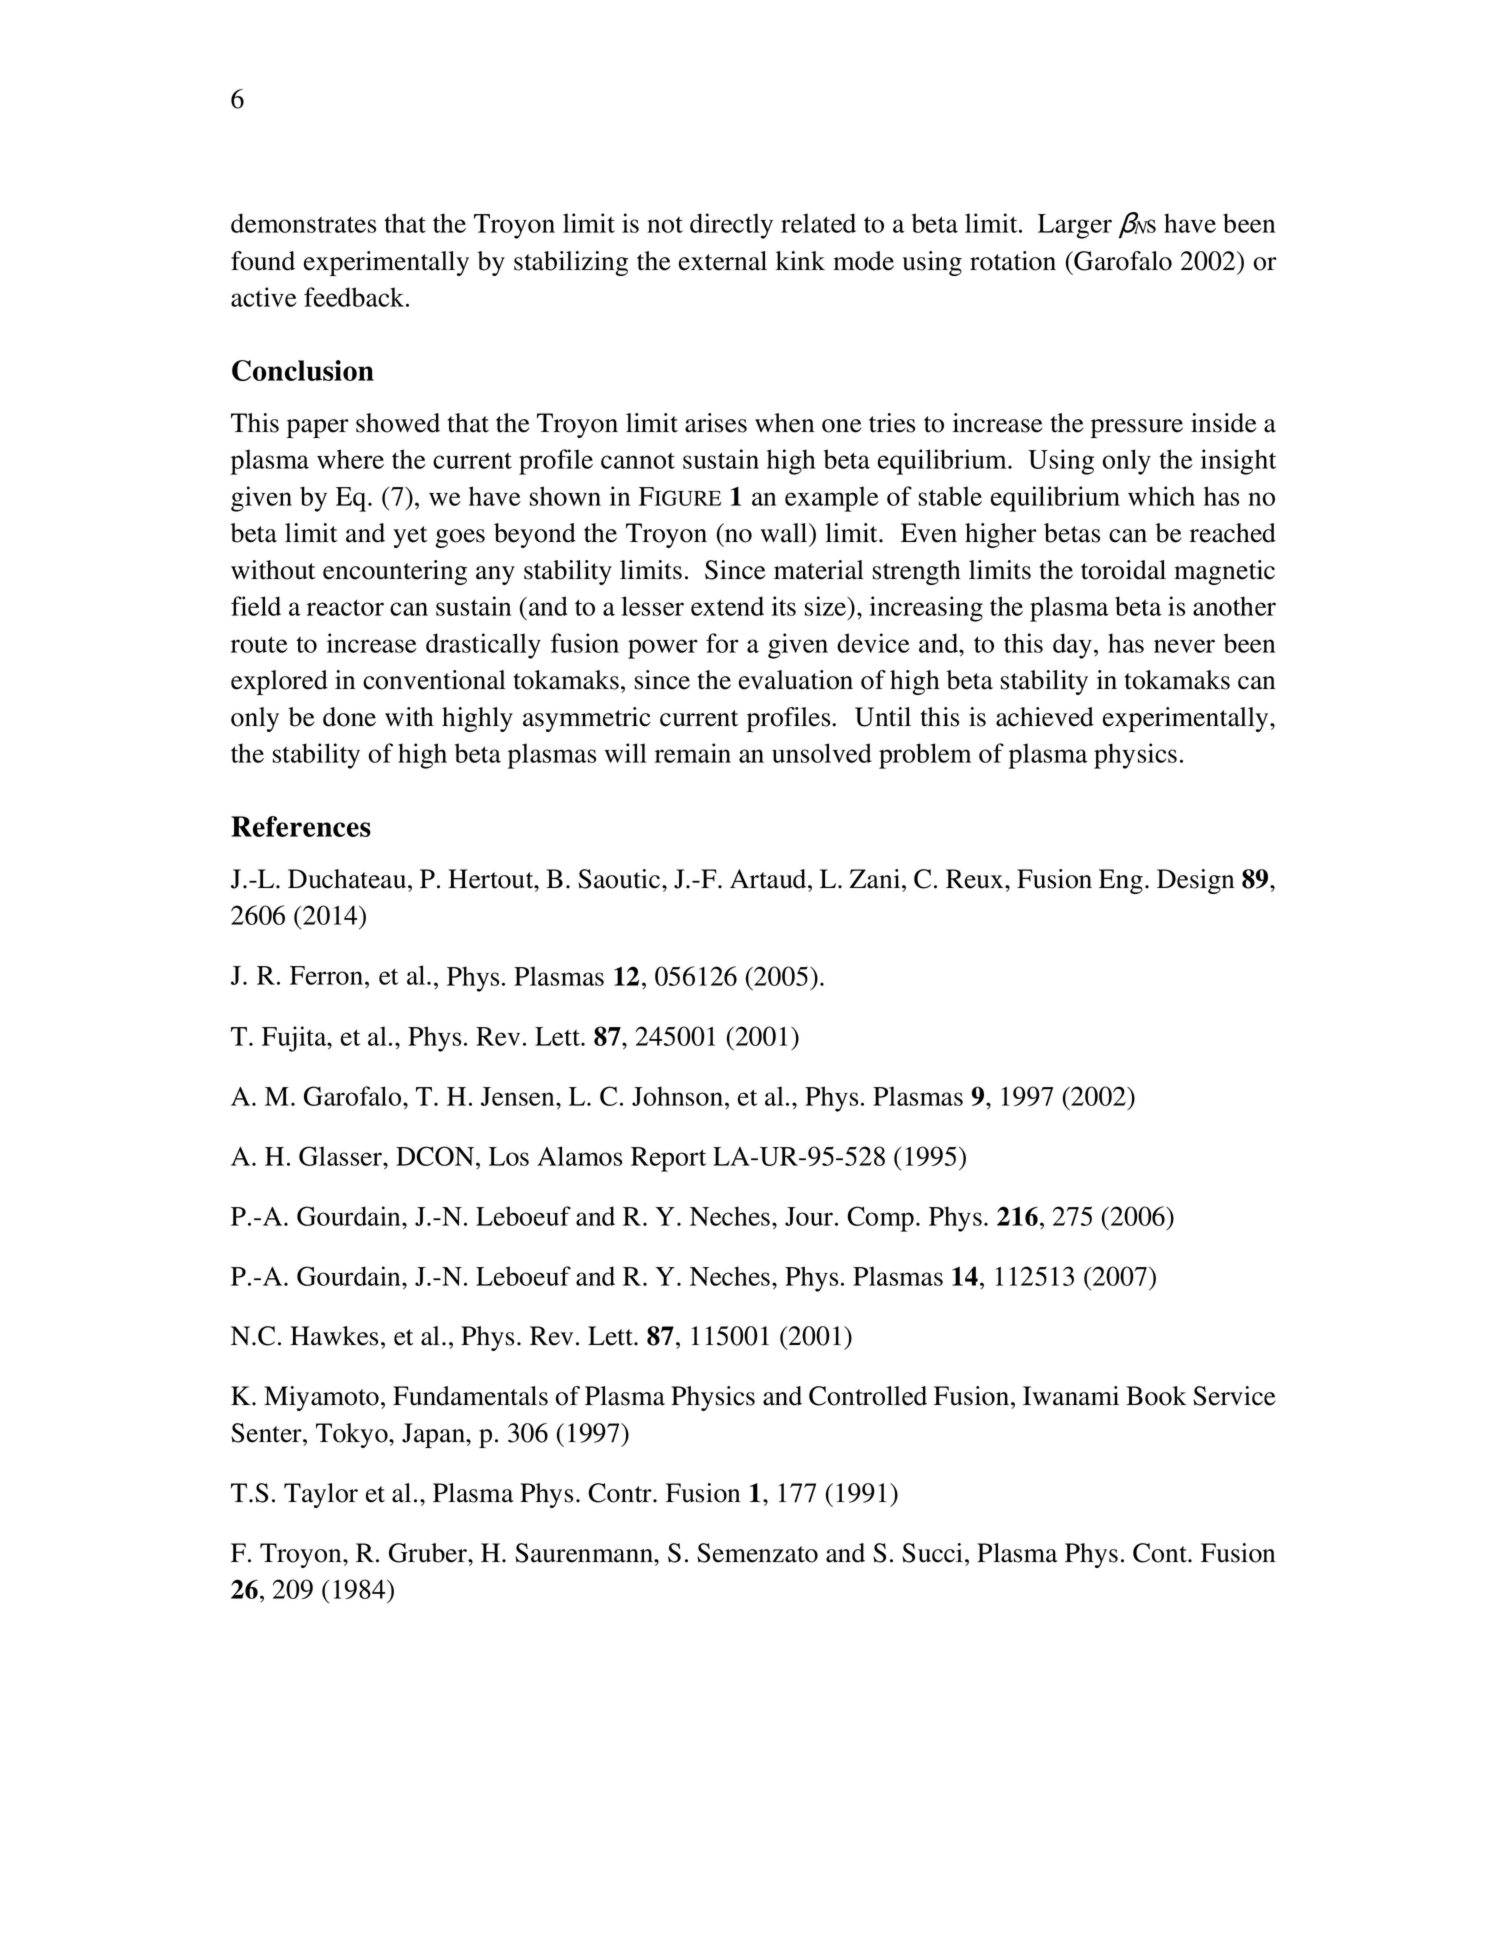 The width and height of the document is (1507, 1950). Describe the element at coordinates (693, 753) in the document. I see `remain` at that location.
